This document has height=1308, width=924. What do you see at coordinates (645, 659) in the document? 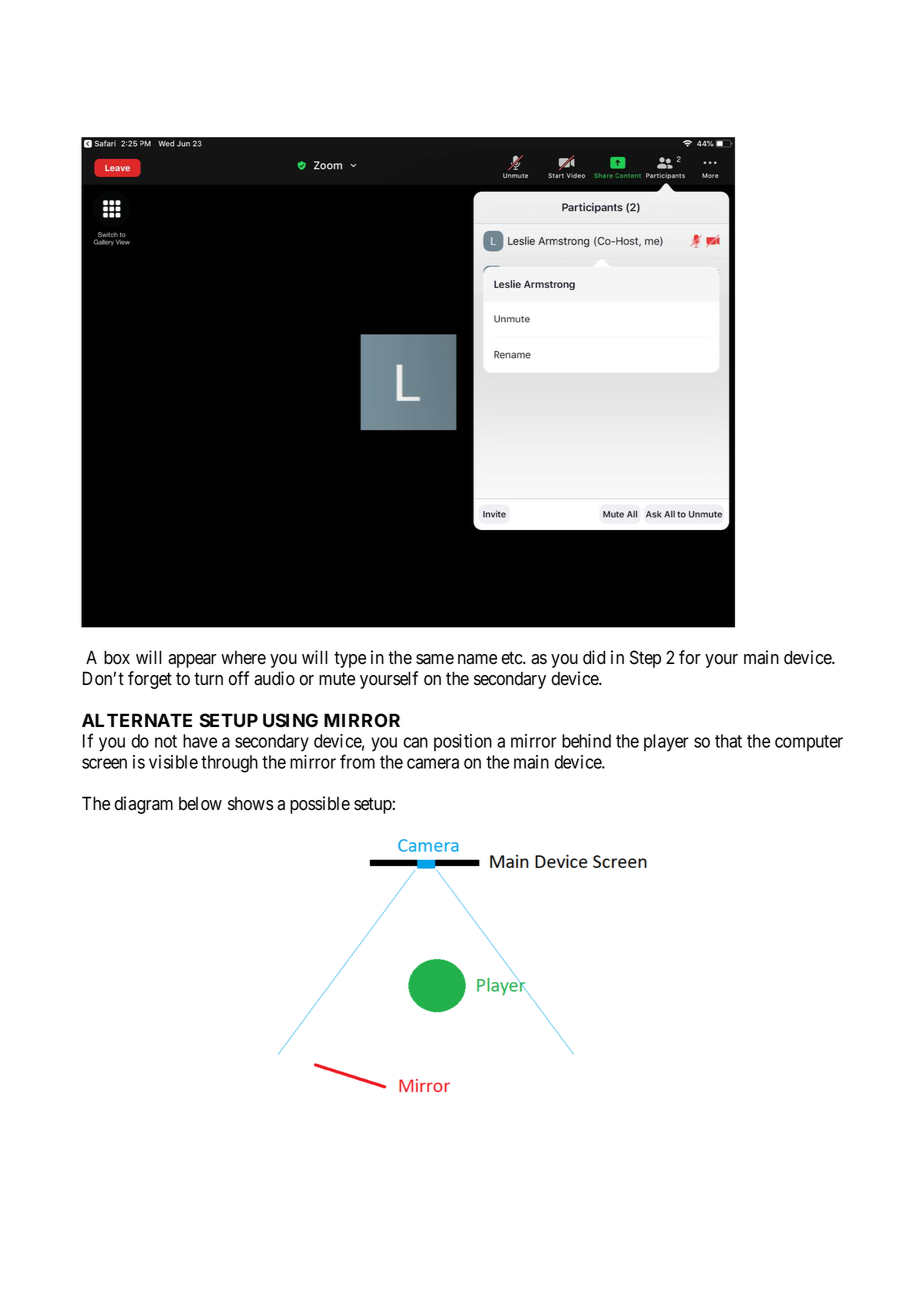
I see `Step` at bounding box center [645, 659].
